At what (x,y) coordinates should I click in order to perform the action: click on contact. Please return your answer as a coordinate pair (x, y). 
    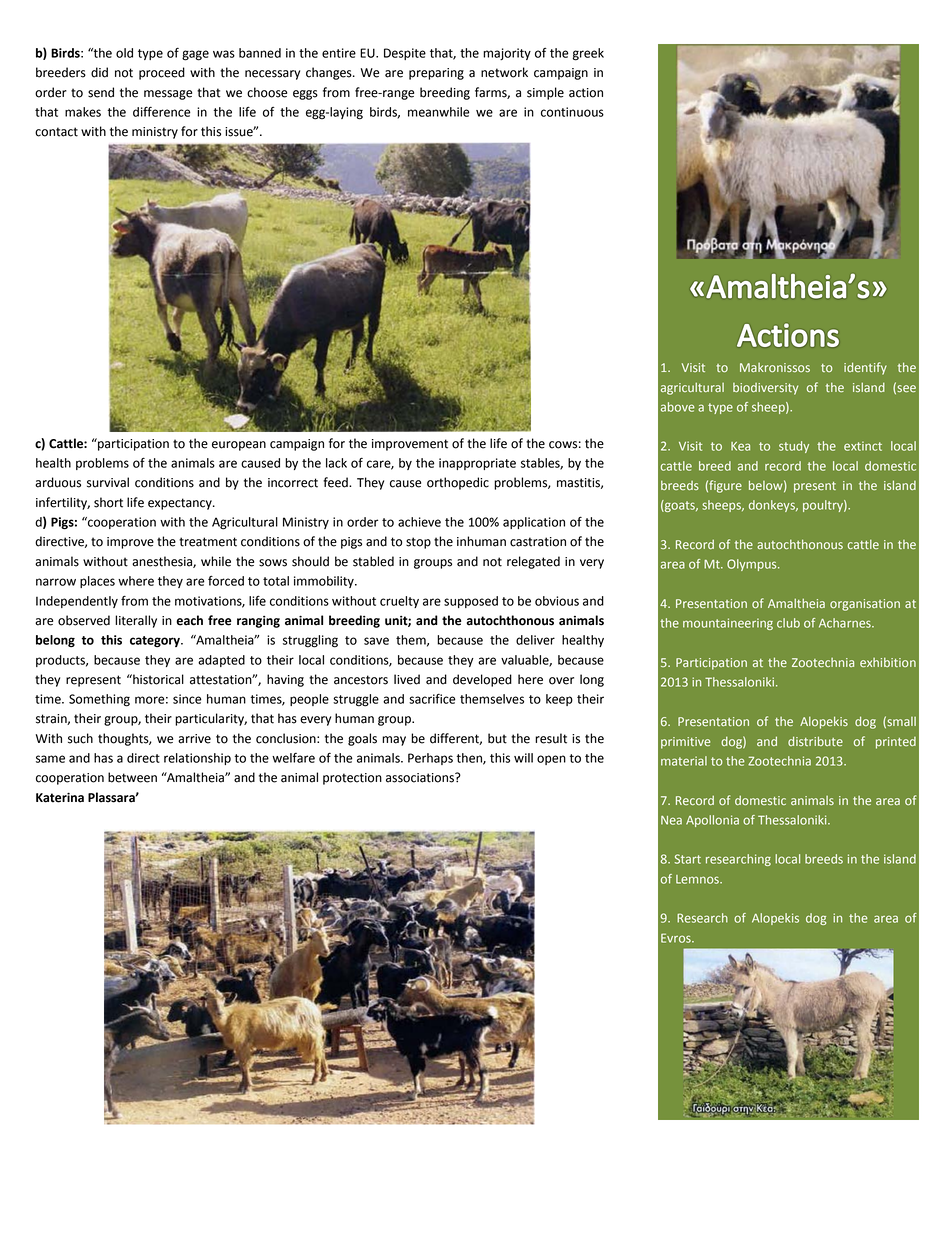
    Looking at the image, I should click on (56, 132).
